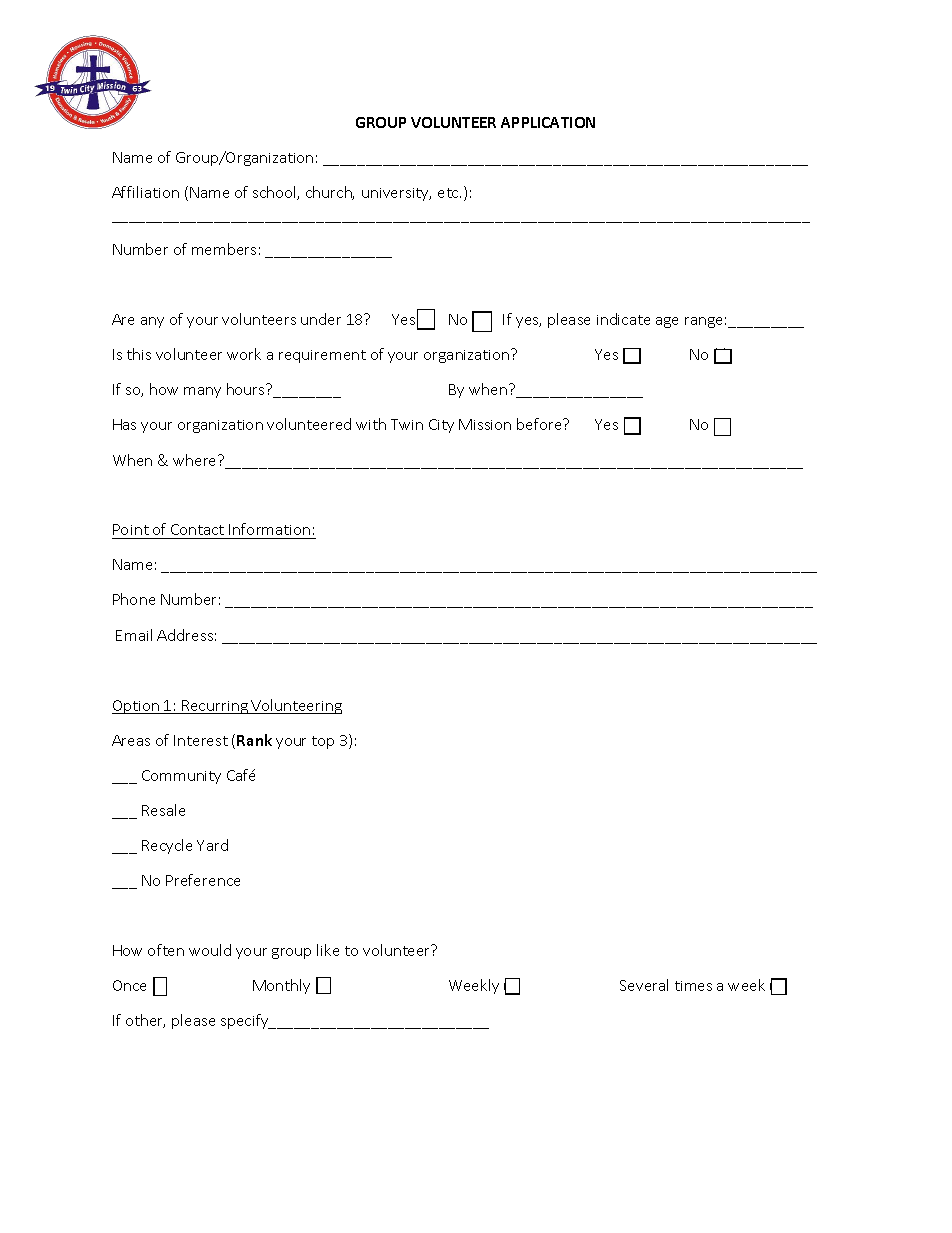 Image resolution: width=952 pixels, height=1233 pixels. Describe the element at coordinates (644, 985) in the screenshot. I see `Several` at that location.
